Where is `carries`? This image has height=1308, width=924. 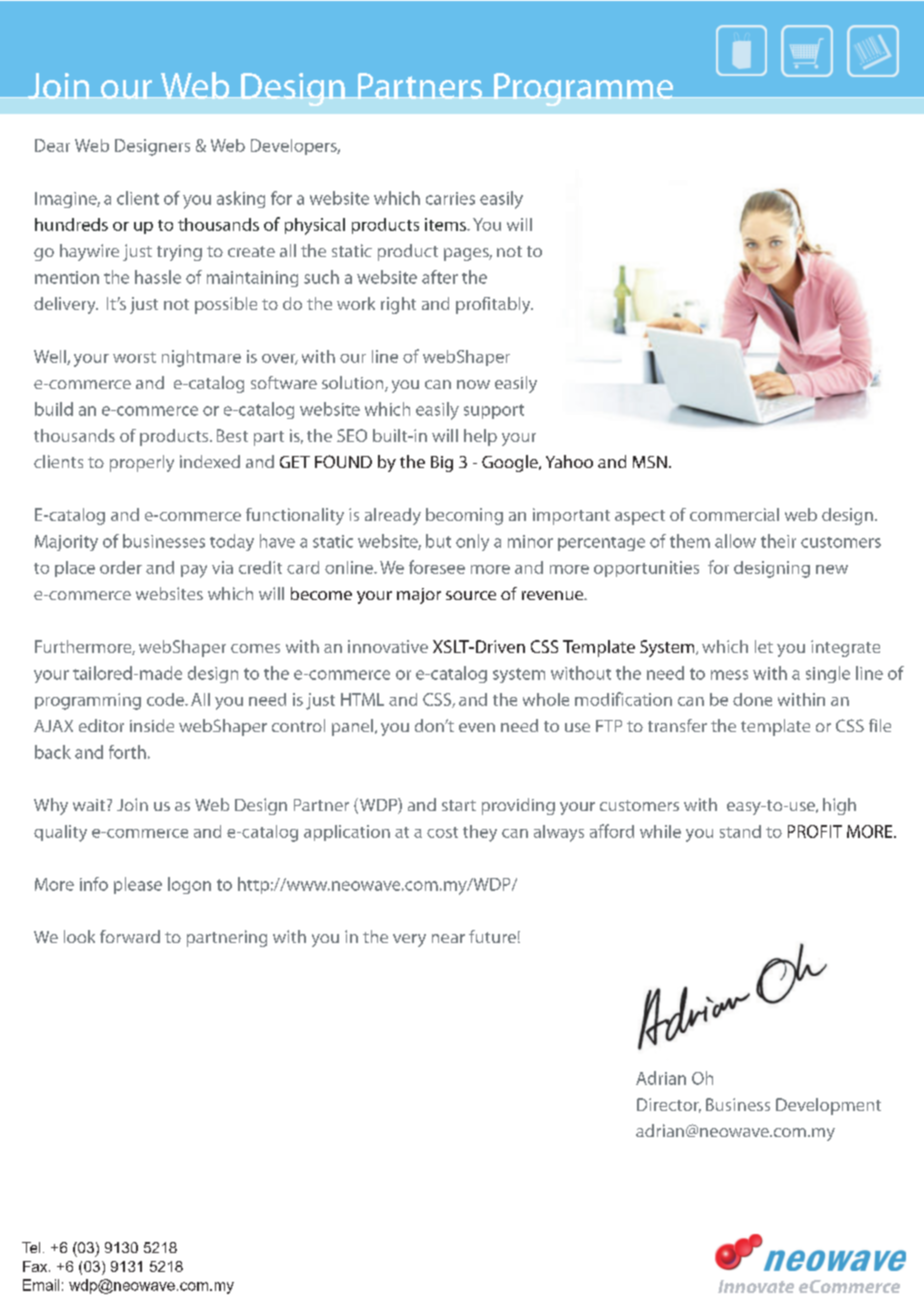 carries is located at coordinates (450, 198).
